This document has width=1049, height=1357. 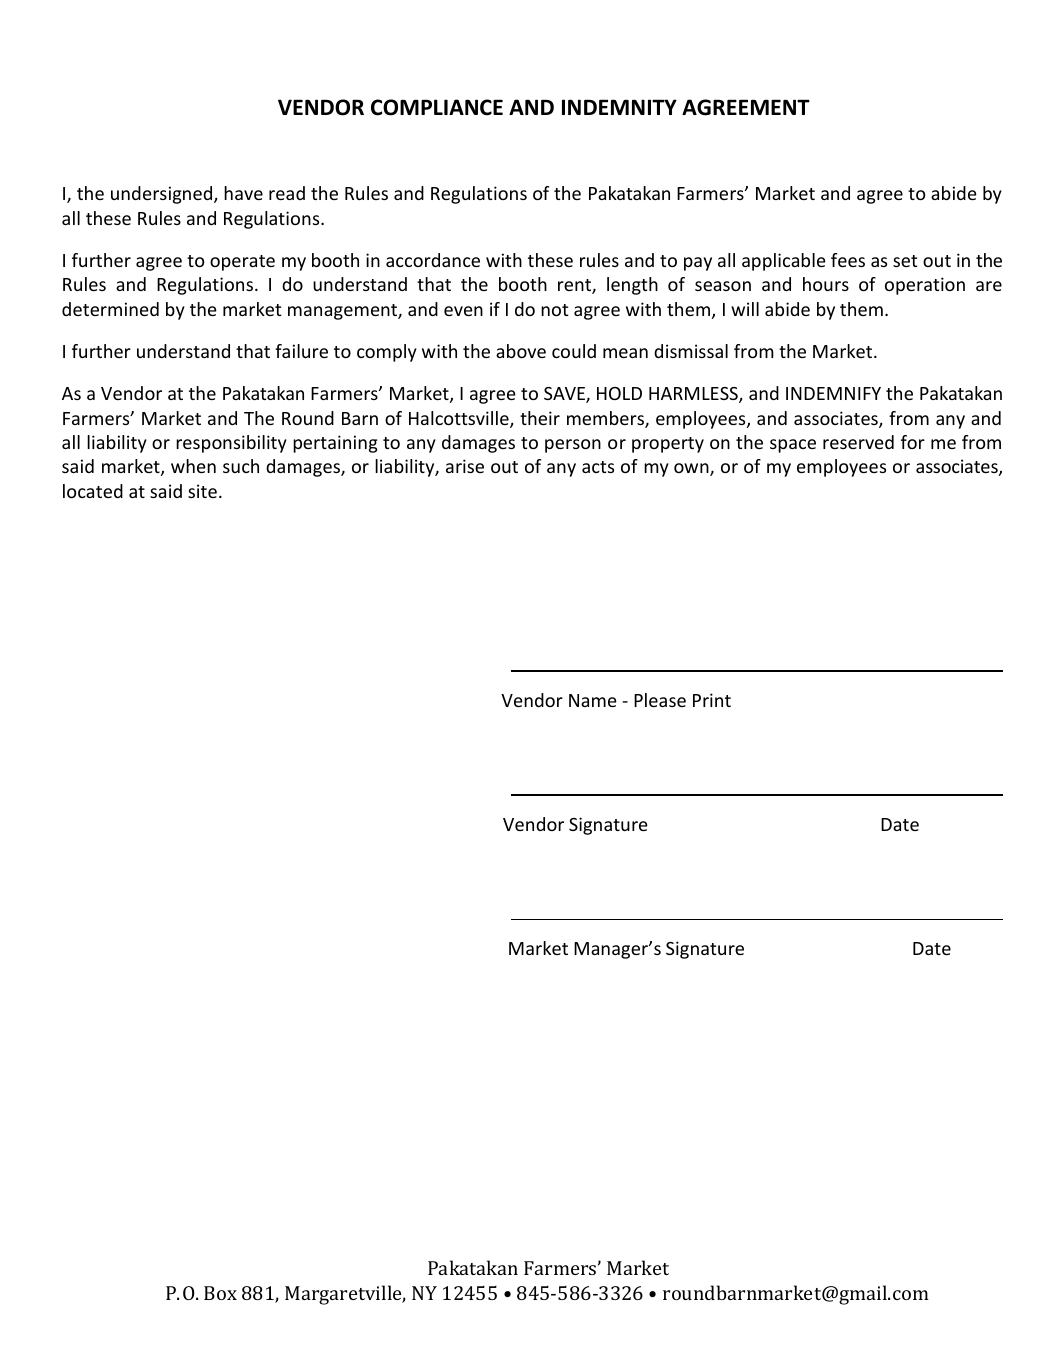 What do you see at coordinates (437, 107) in the document?
I see `COMPLIANCE` at bounding box center [437, 107].
